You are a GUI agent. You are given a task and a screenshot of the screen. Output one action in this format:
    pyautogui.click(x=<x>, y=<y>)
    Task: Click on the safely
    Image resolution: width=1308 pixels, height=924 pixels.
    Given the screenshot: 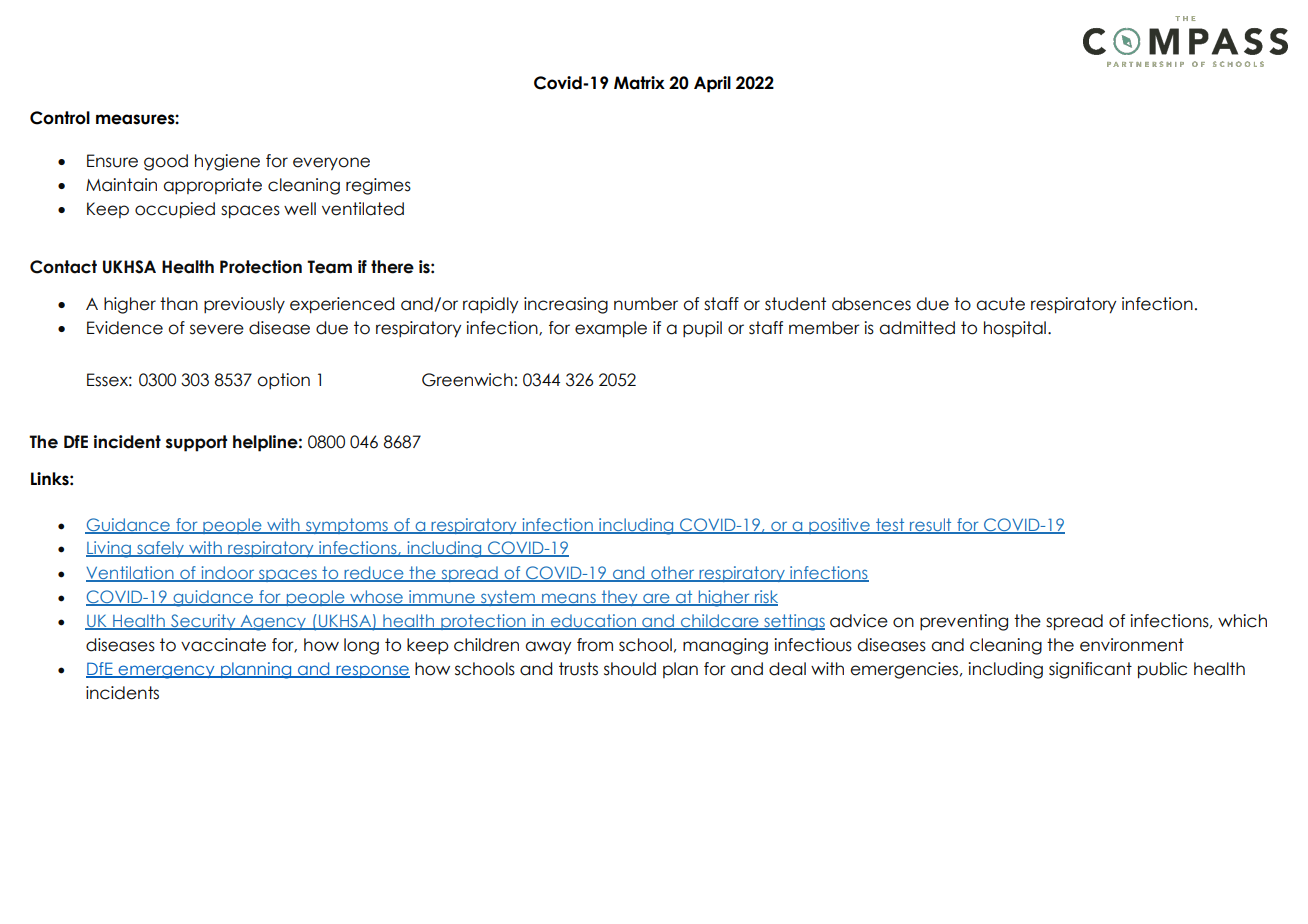 What is the action you would take?
    pyautogui.click(x=160, y=549)
